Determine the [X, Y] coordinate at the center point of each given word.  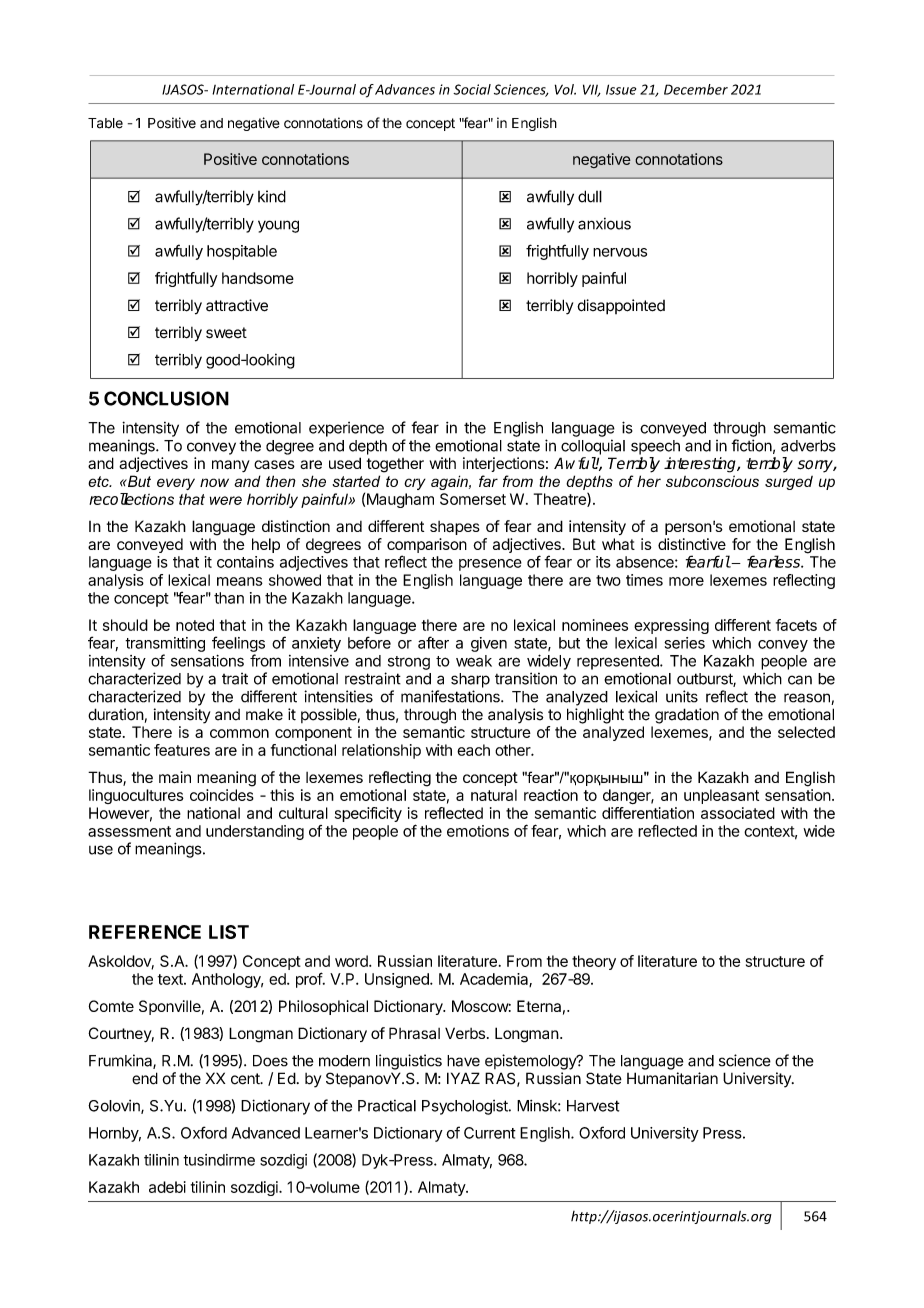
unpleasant [721, 796]
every [176, 484]
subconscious [712, 481]
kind [272, 196]
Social [472, 89]
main [175, 777]
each [473, 750]
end [145, 1078]
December [696, 89]
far [488, 481]
